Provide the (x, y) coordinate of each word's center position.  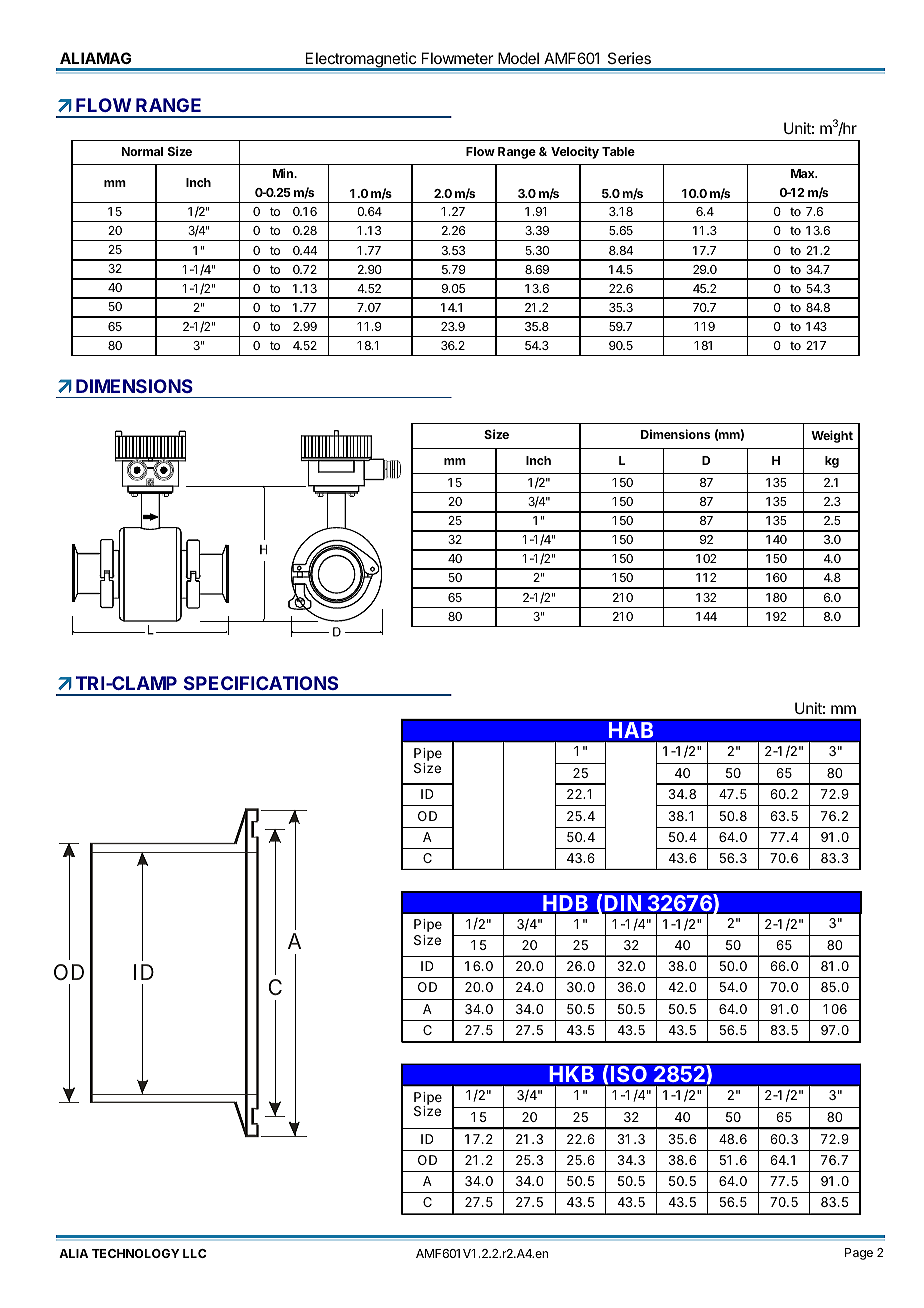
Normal (142, 151)
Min (284, 173)
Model (518, 58)
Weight (832, 436)
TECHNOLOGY (136, 1253)
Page (859, 1254)
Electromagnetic (361, 61)
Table (618, 151)
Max (804, 173)
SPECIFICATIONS (261, 683)
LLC (195, 1253)
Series (629, 58)
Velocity (575, 152)
